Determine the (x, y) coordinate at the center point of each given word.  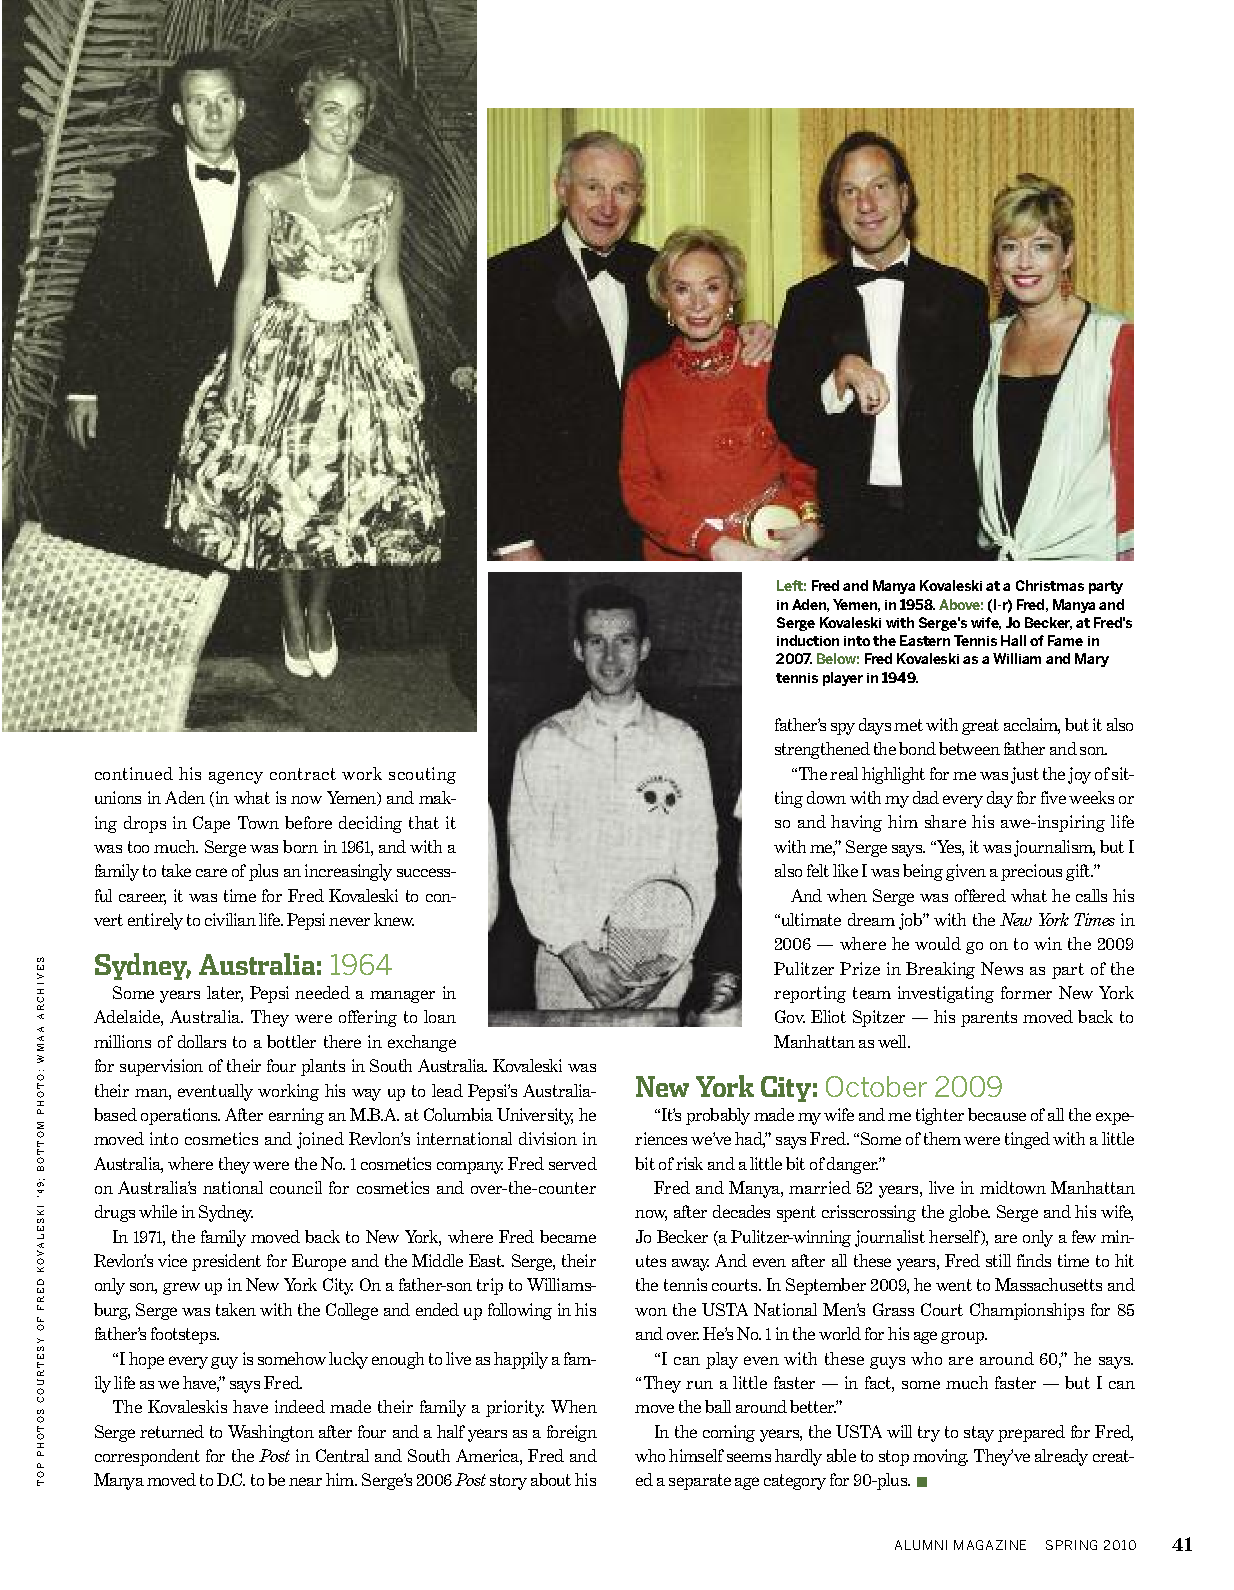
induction (808, 640)
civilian (230, 919)
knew (394, 919)
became (568, 1236)
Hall (1013, 640)
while (158, 1211)
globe (969, 1213)
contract (303, 774)
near (305, 1481)
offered (980, 895)
